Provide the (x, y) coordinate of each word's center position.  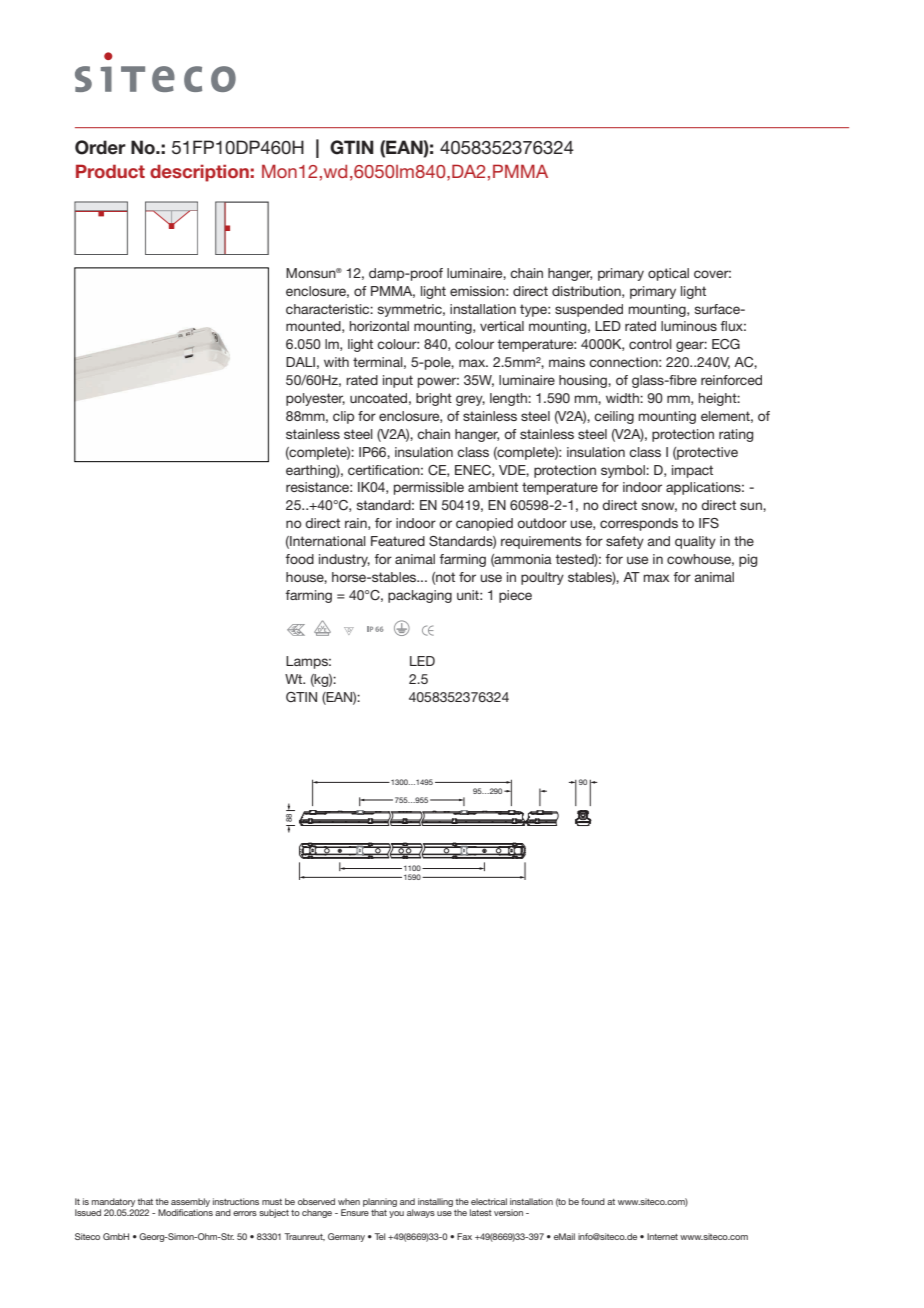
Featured (398, 541)
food (299, 559)
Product (110, 171)
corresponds (639, 524)
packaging (420, 596)
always (421, 1213)
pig (748, 560)
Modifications (185, 1212)
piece (515, 596)
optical (668, 274)
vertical (502, 326)
